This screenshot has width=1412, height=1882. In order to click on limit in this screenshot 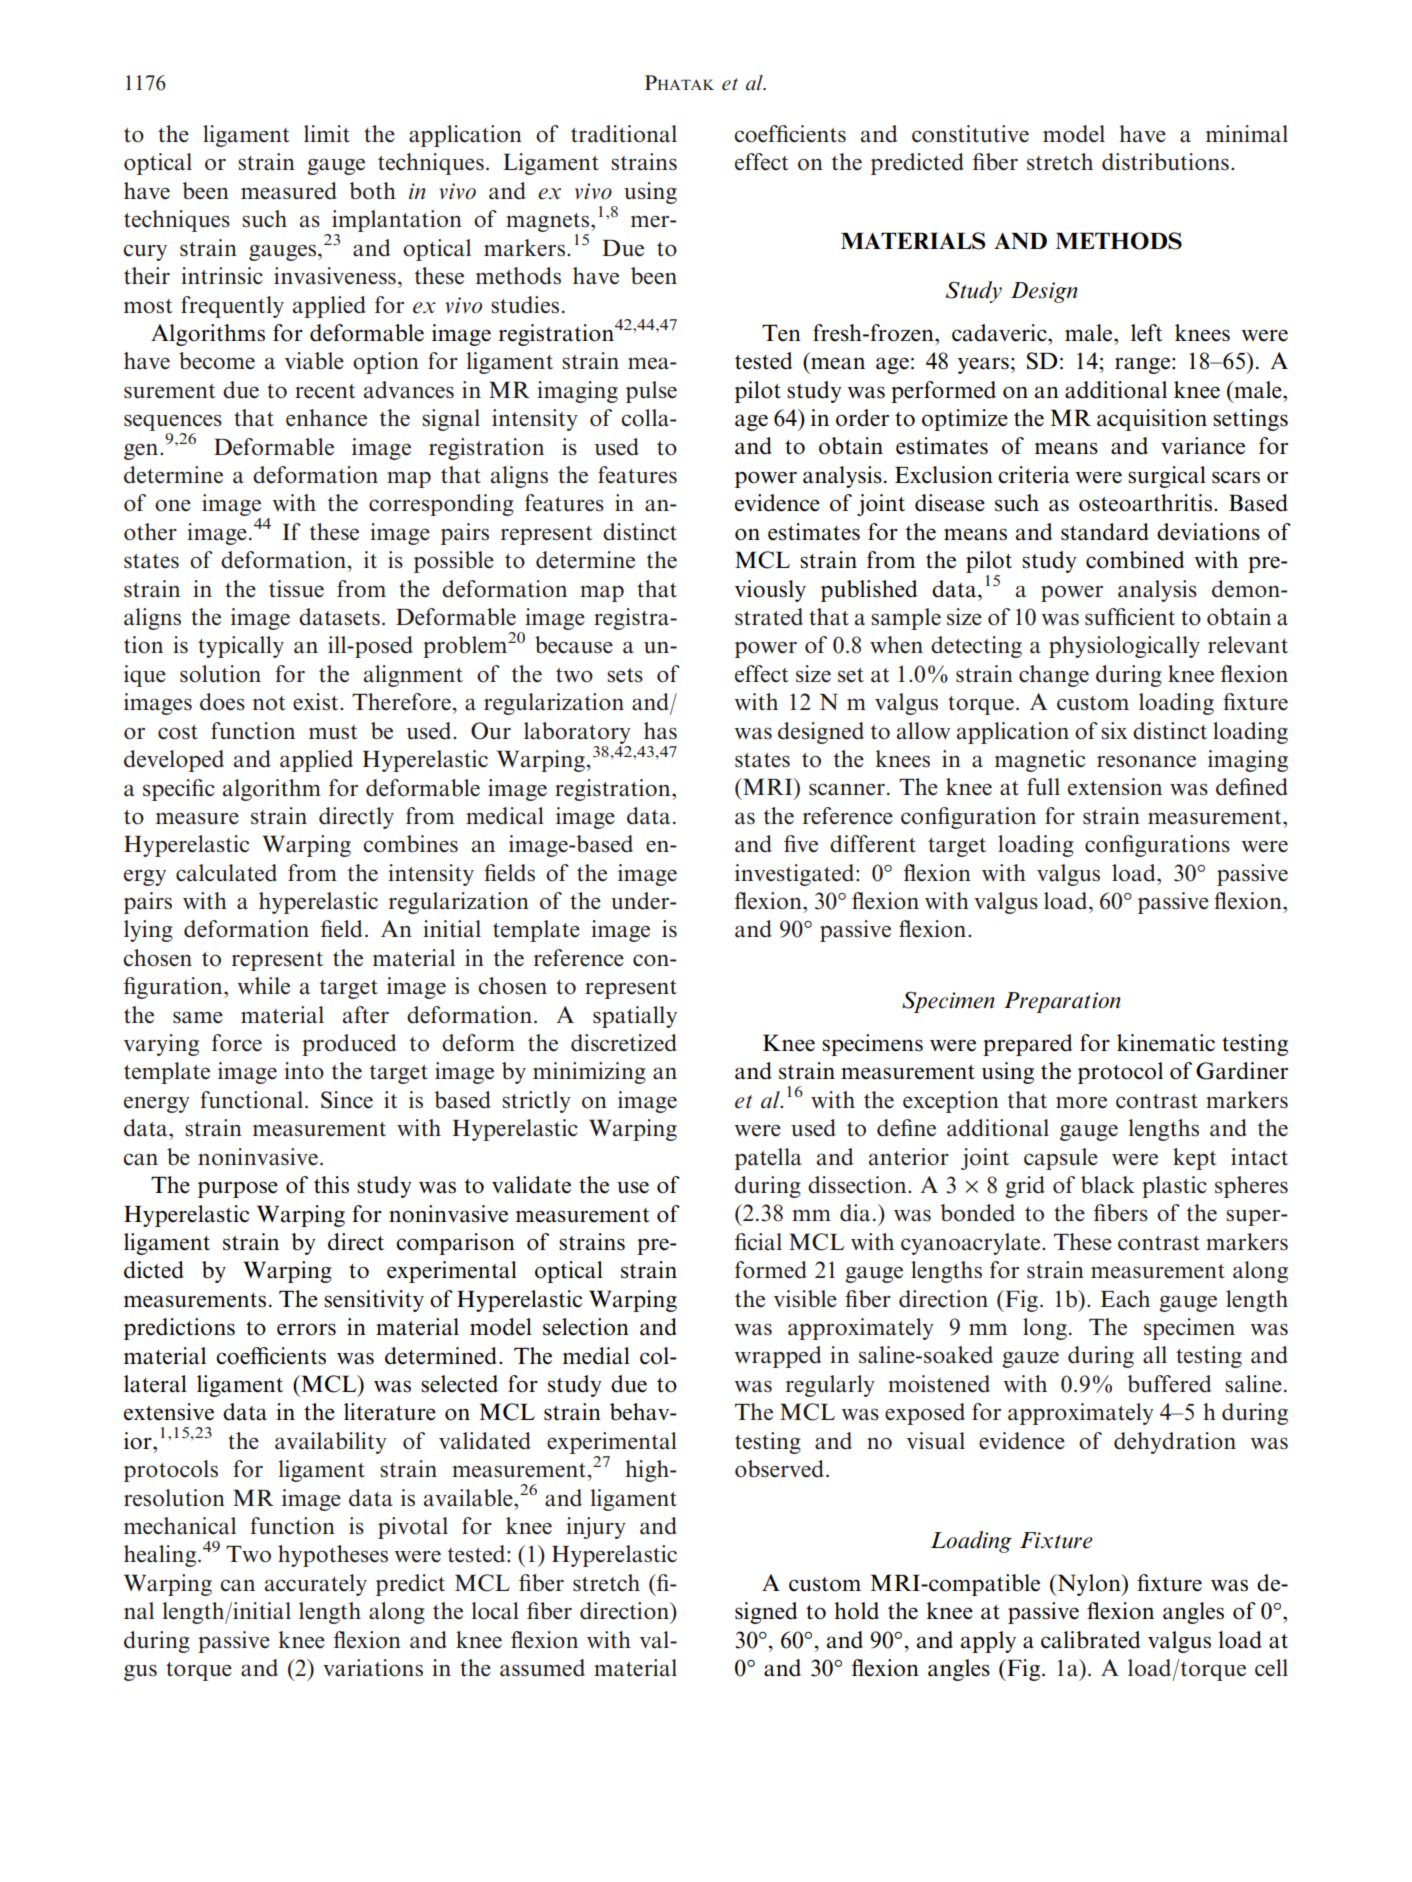, I will do `click(327, 133)`.
